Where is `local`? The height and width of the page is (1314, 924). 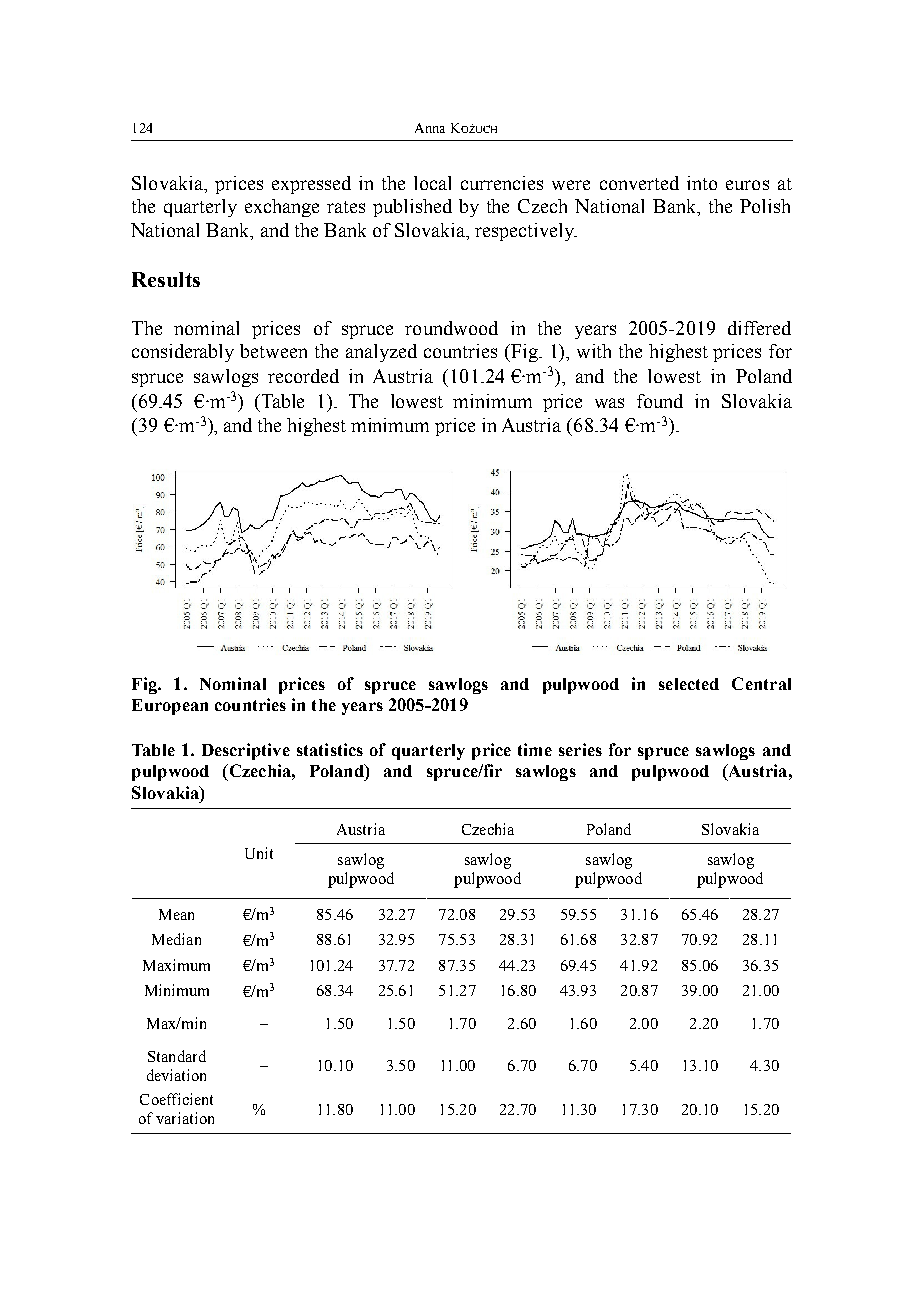
local is located at coordinates (432, 183).
